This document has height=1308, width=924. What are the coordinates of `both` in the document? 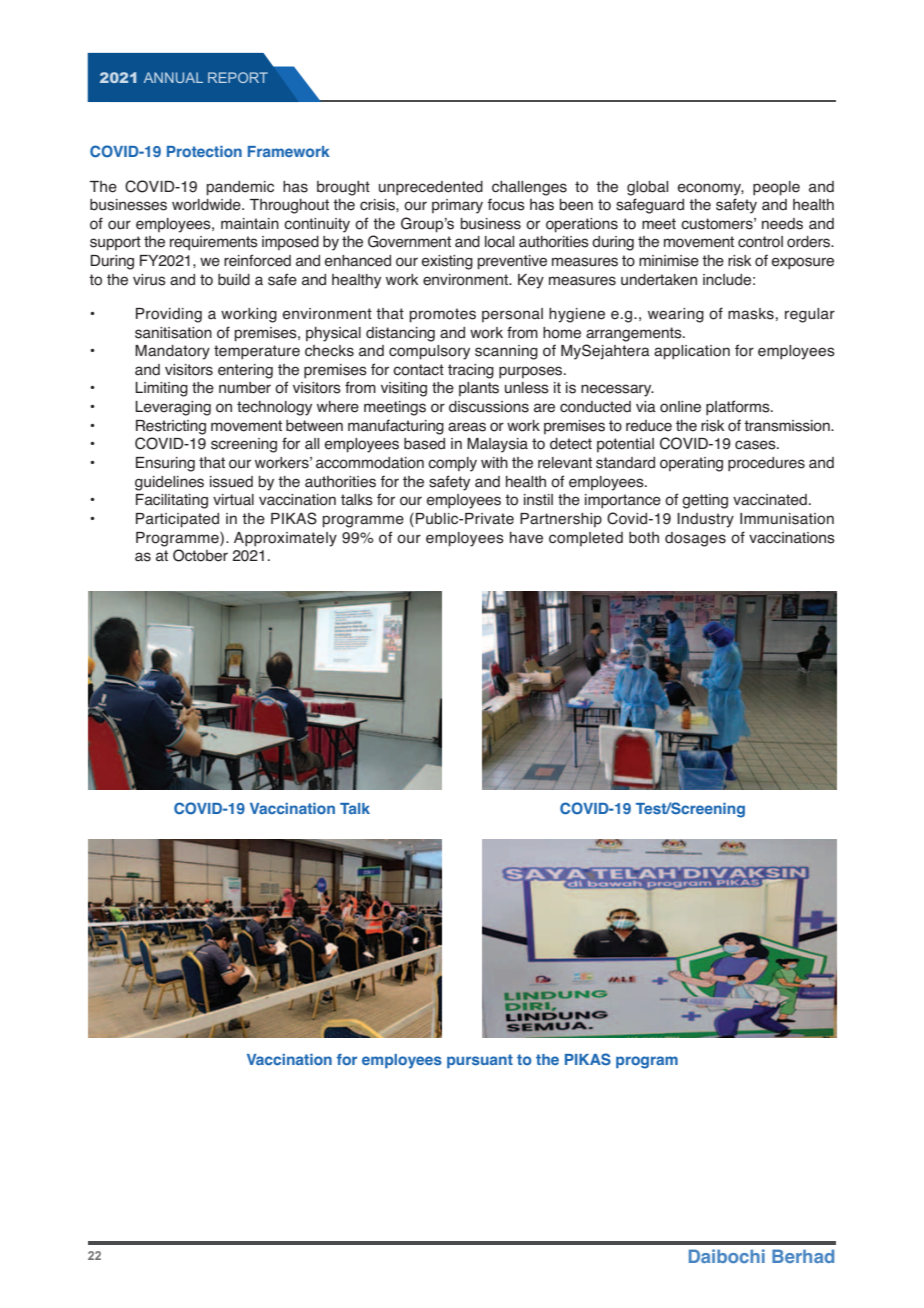 It's located at (644, 538).
